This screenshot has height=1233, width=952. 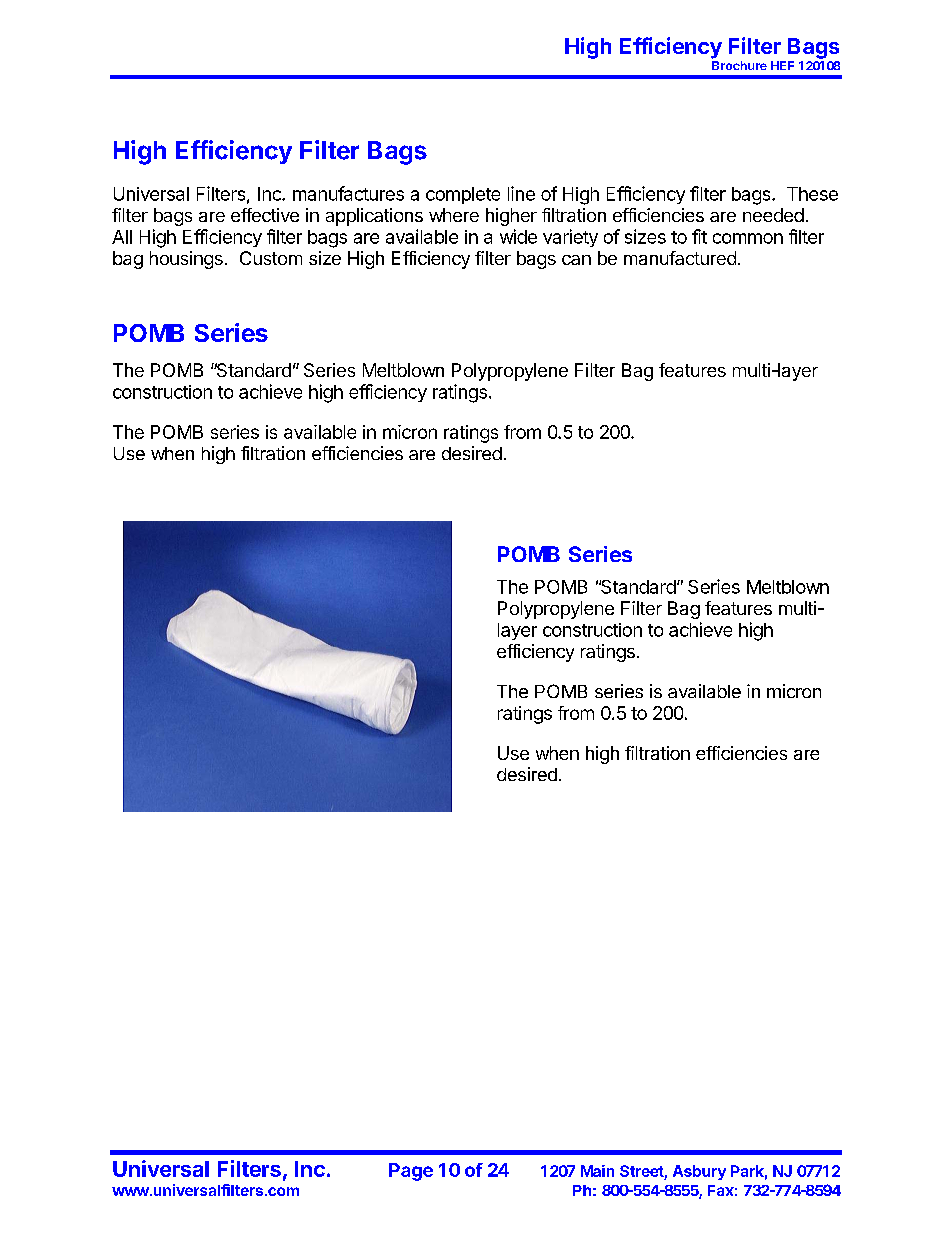 I want to click on housings, so click(x=186, y=260).
